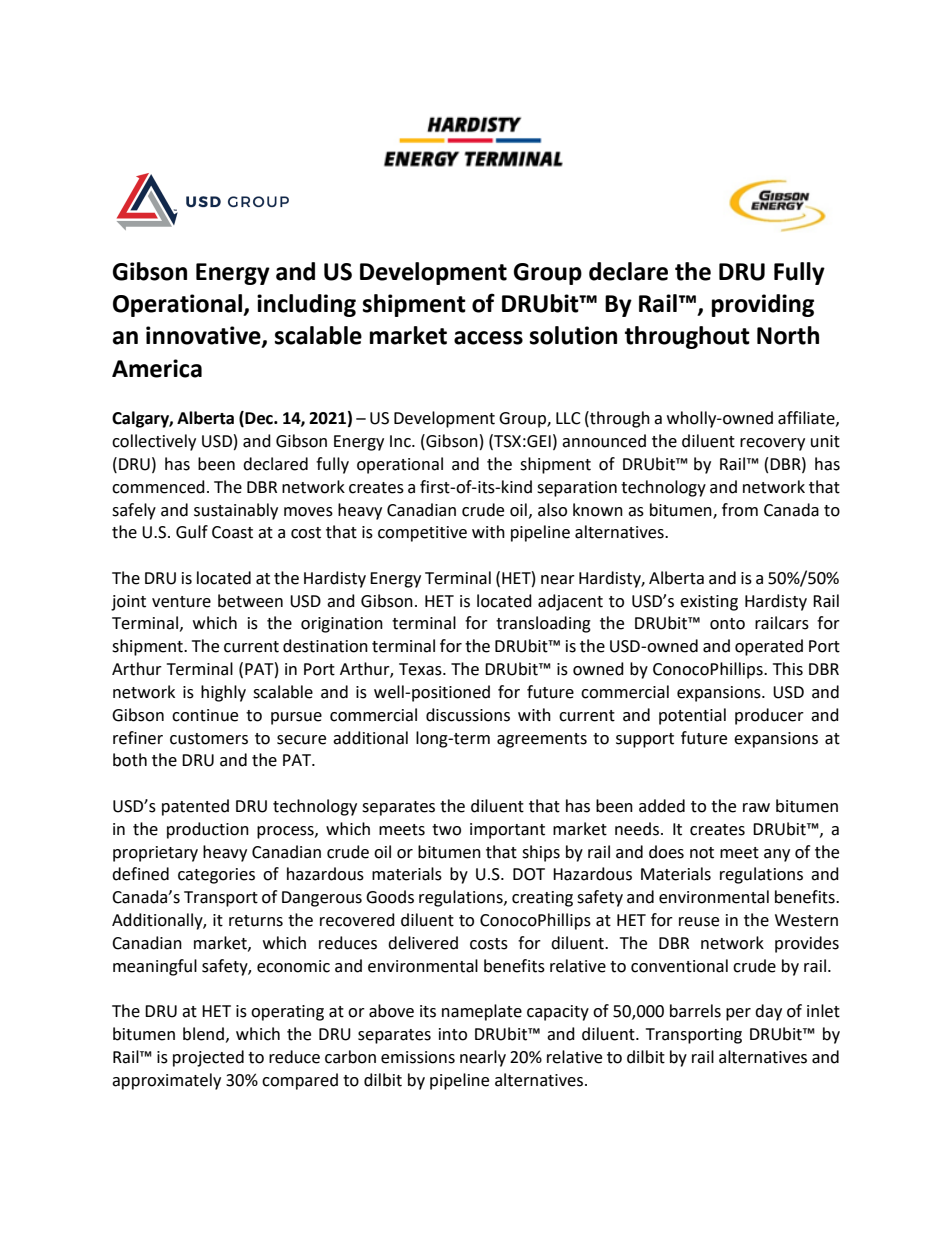 This screenshot has height=1233, width=952. What do you see at coordinates (763, 305) in the screenshot?
I see `providing` at bounding box center [763, 305].
